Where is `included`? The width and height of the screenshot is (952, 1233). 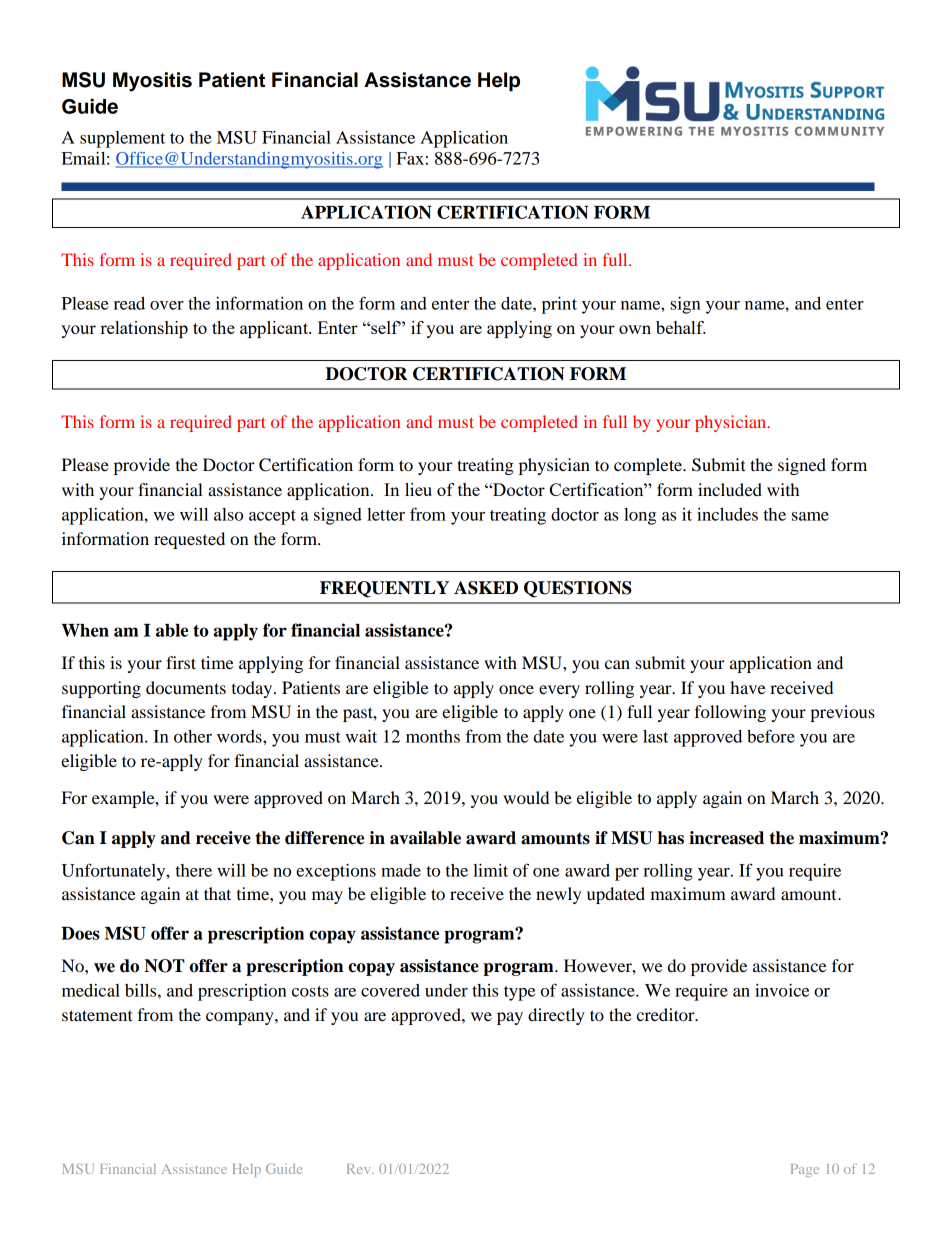
included is located at coordinates (730, 489).
